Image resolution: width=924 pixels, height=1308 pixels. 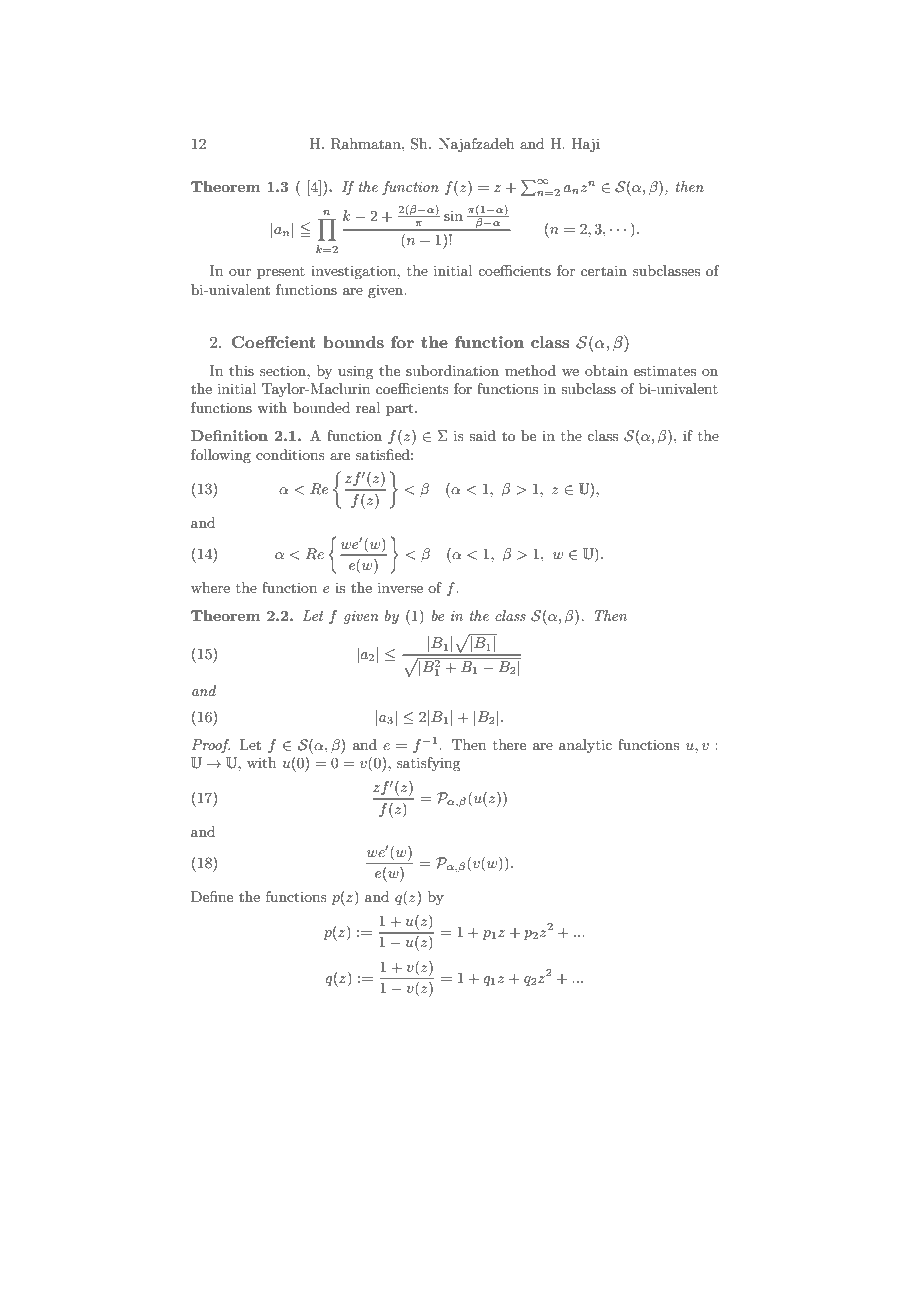 What do you see at coordinates (585, 145) in the page?
I see `Haji` at bounding box center [585, 145].
